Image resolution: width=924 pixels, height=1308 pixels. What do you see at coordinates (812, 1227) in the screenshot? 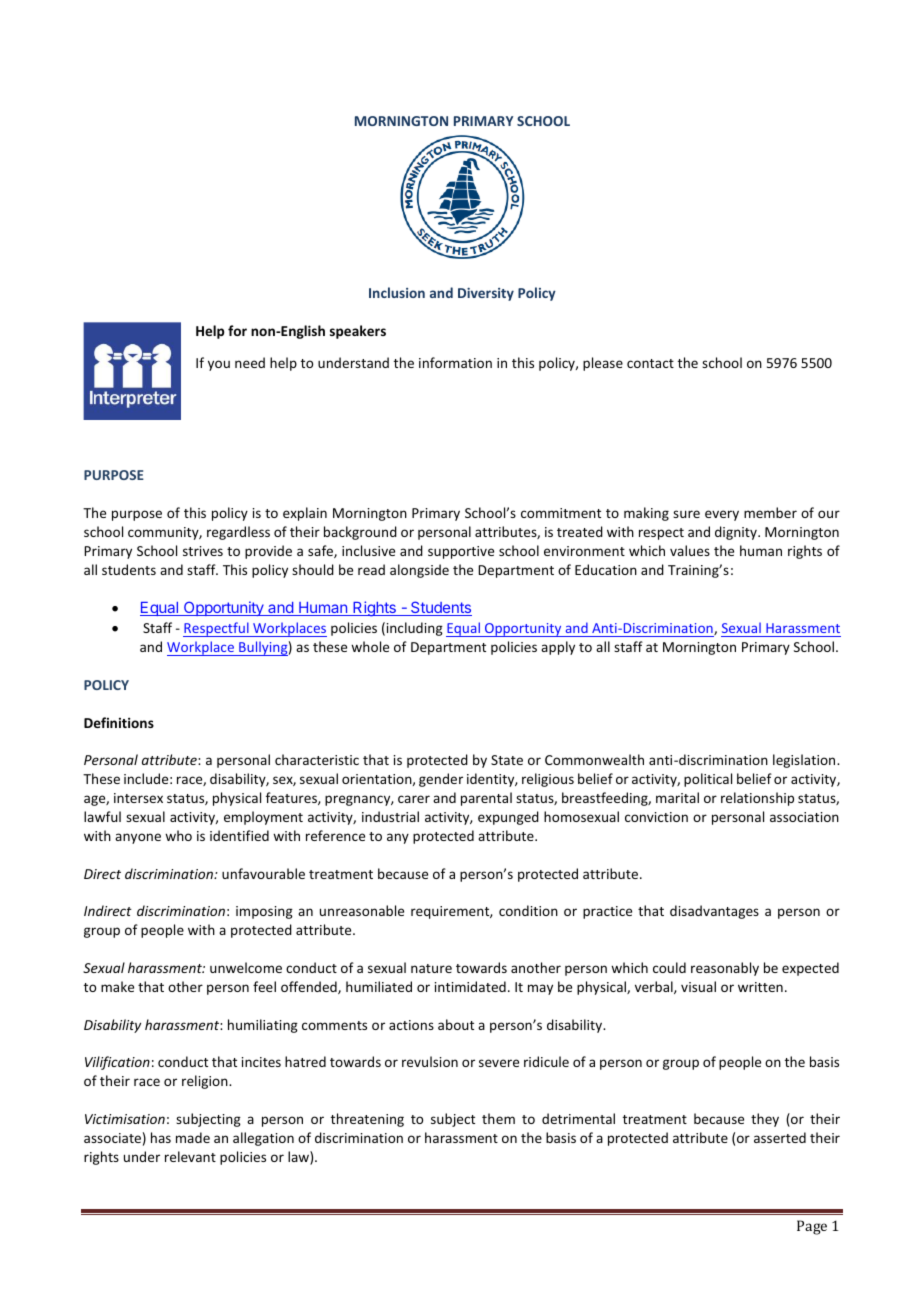
I see `Page` at bounding box center [812, 1227].
